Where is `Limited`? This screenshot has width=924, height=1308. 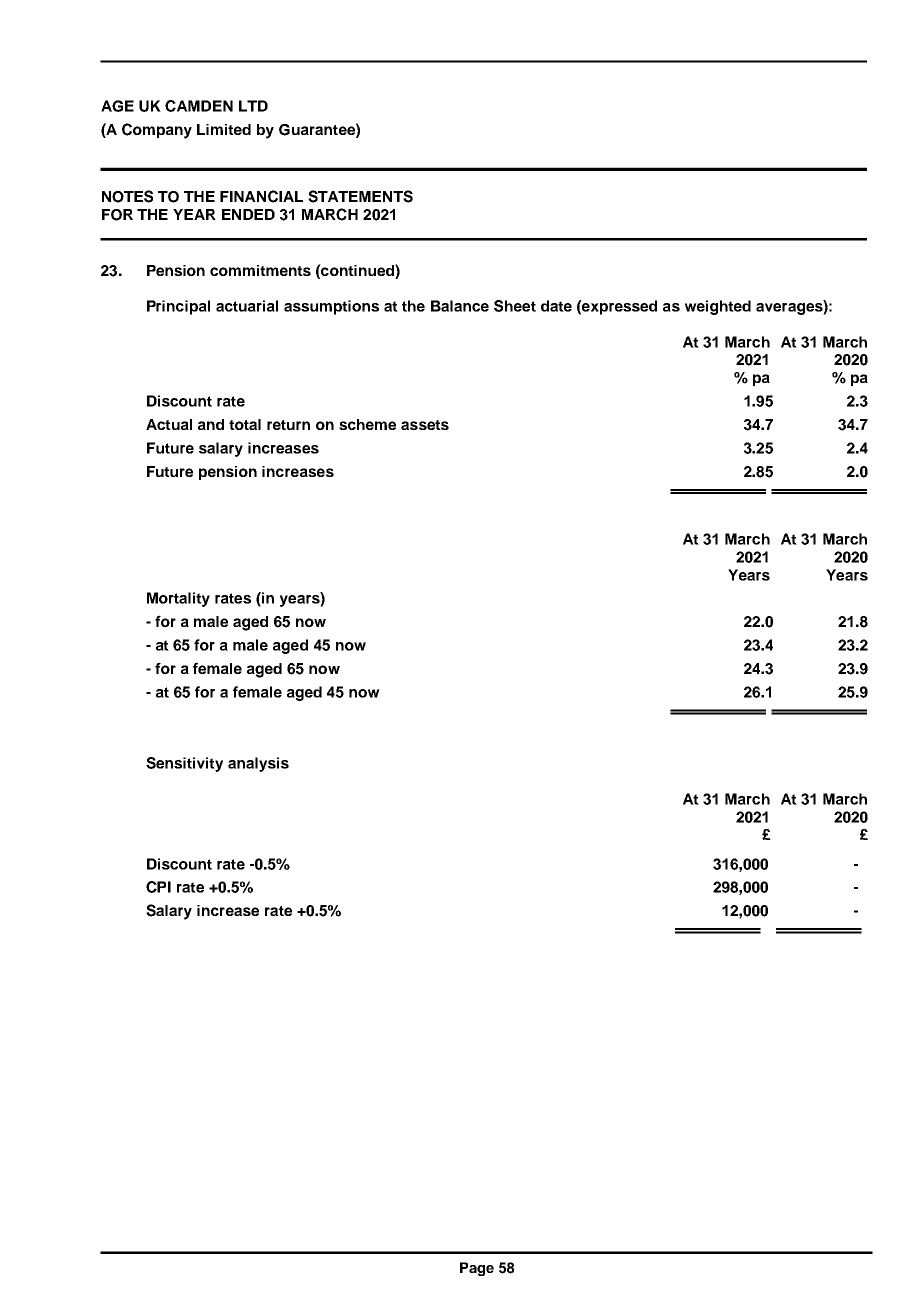 Limited is located at coordinates (224, 129).
